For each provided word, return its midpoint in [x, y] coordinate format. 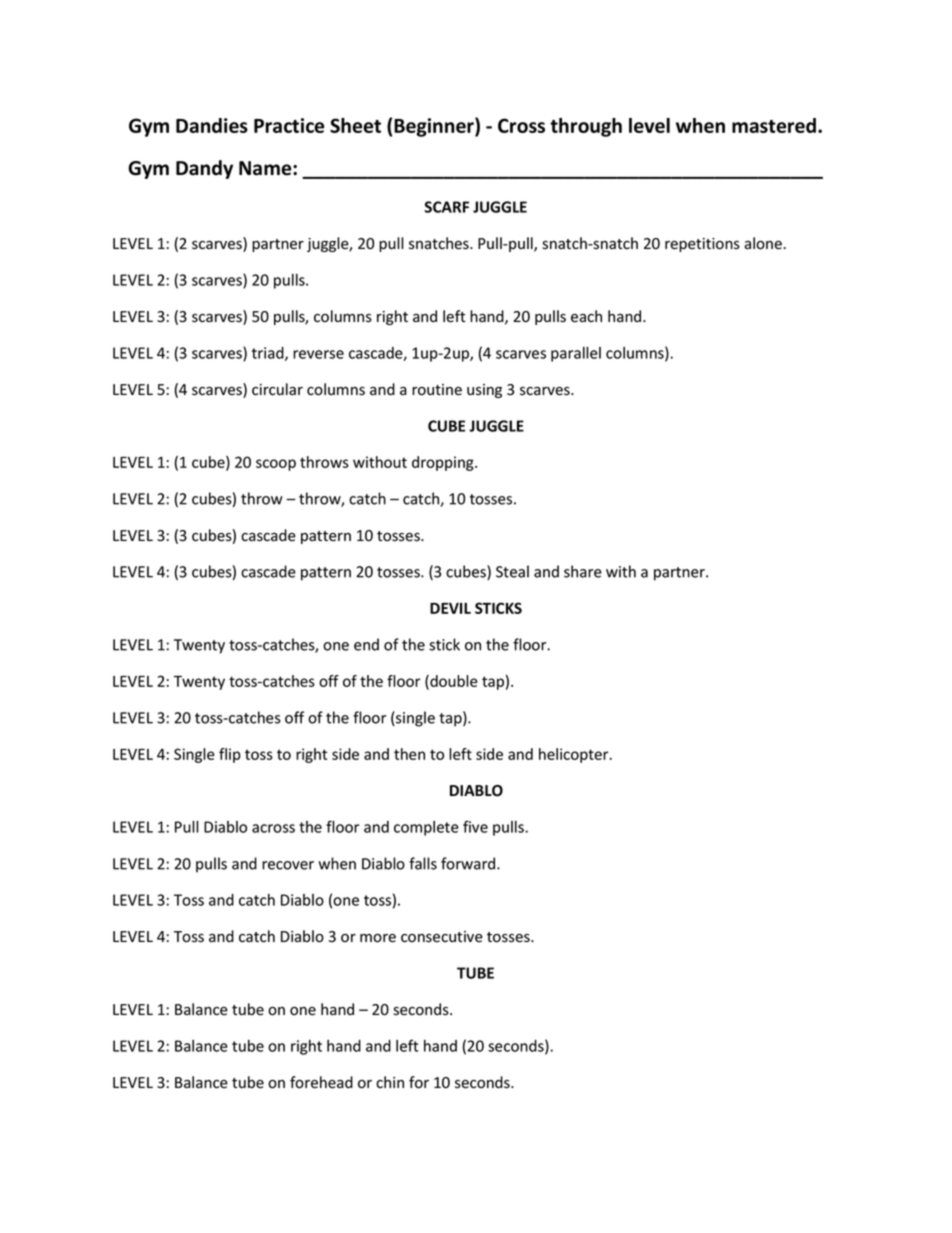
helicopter [575, 755]
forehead [321, 1082]
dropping [444, 463]
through [586, 127]
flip [230, 755]
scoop [276, 465]
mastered [774, 125]
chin [390, 1082]
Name [266, 168]
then [409, 754]
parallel [576, 354]
